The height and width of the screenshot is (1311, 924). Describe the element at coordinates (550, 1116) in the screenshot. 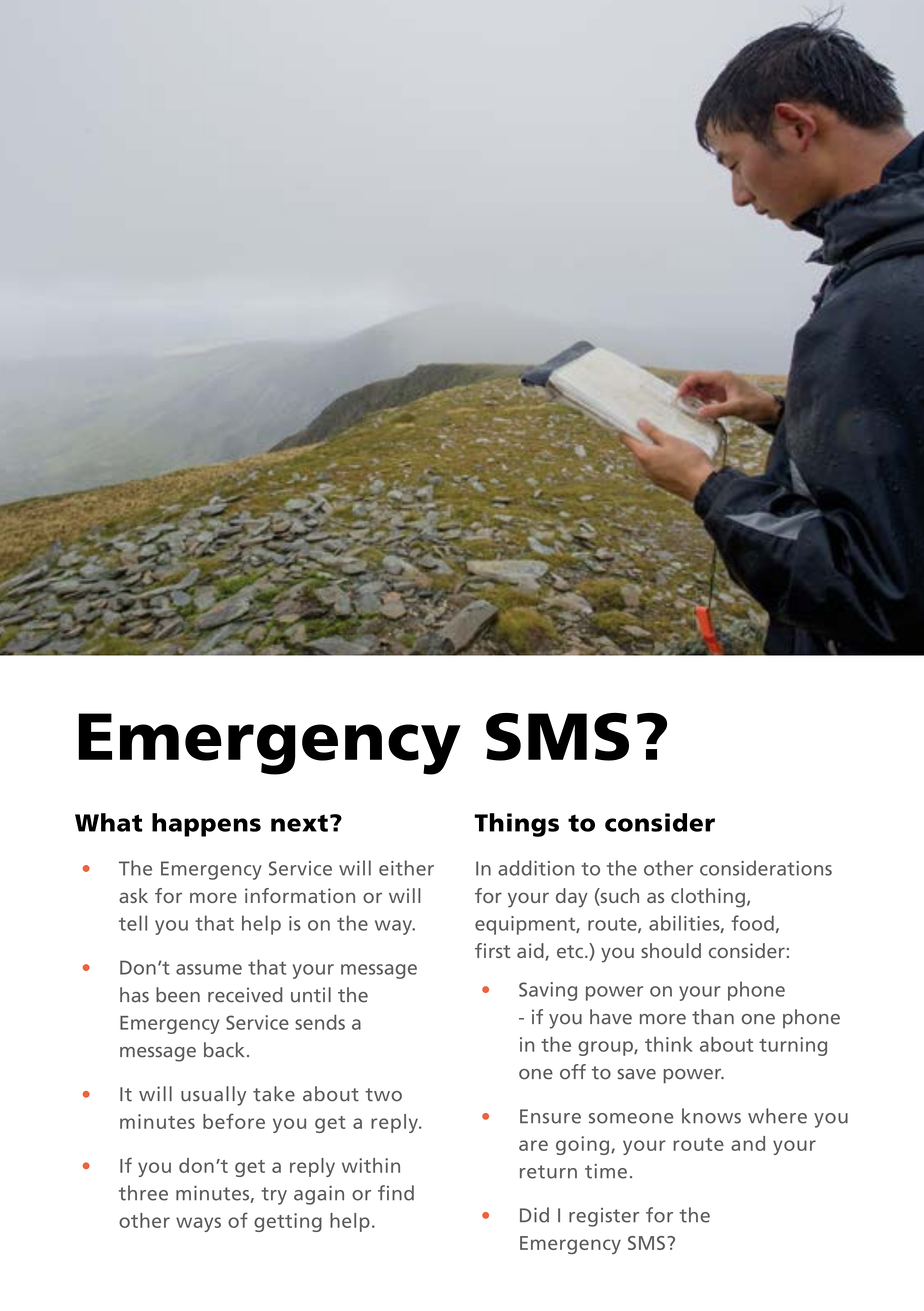

I see `Ensure` at that location.
